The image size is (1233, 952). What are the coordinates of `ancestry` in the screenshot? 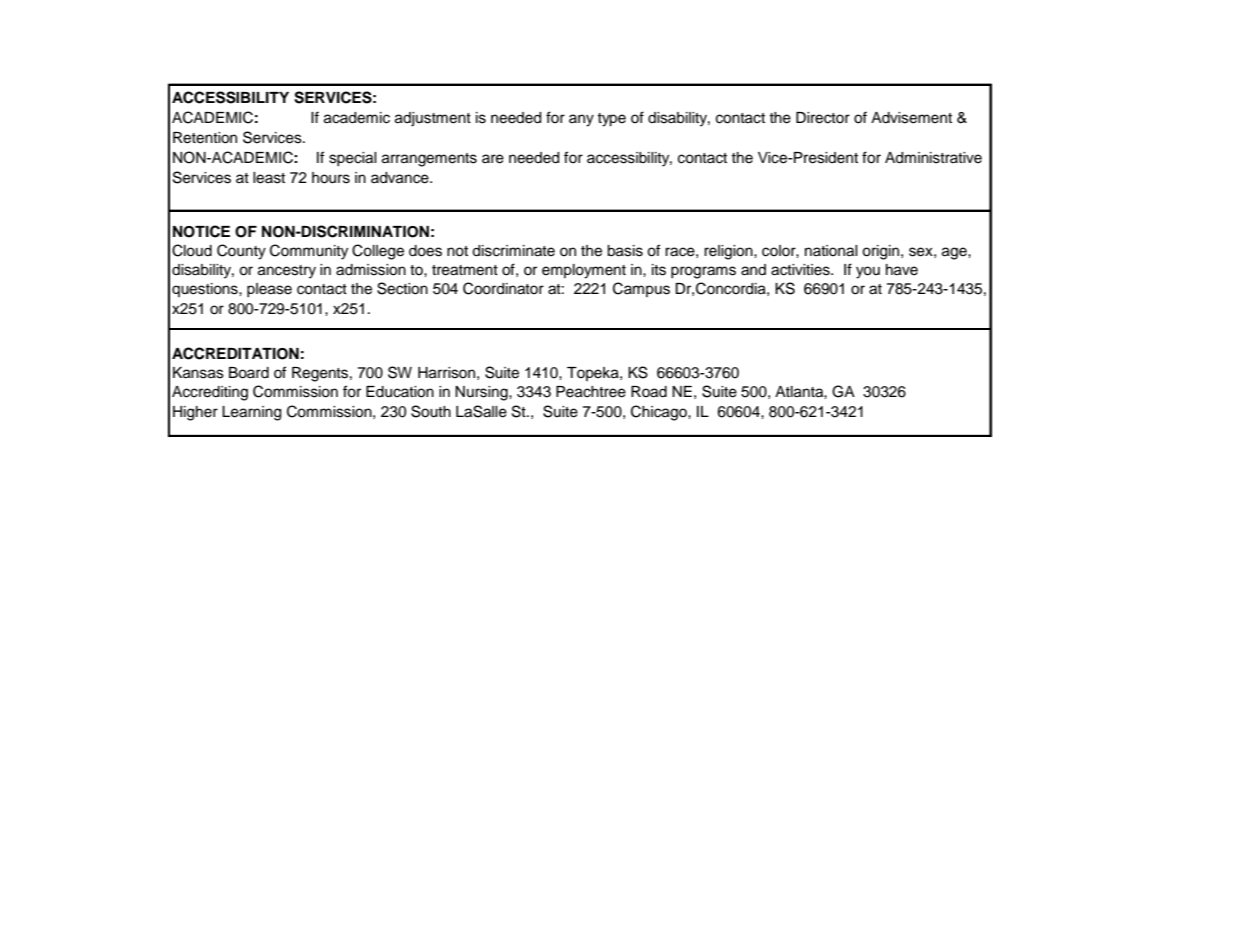 It's located at (287, 272).
